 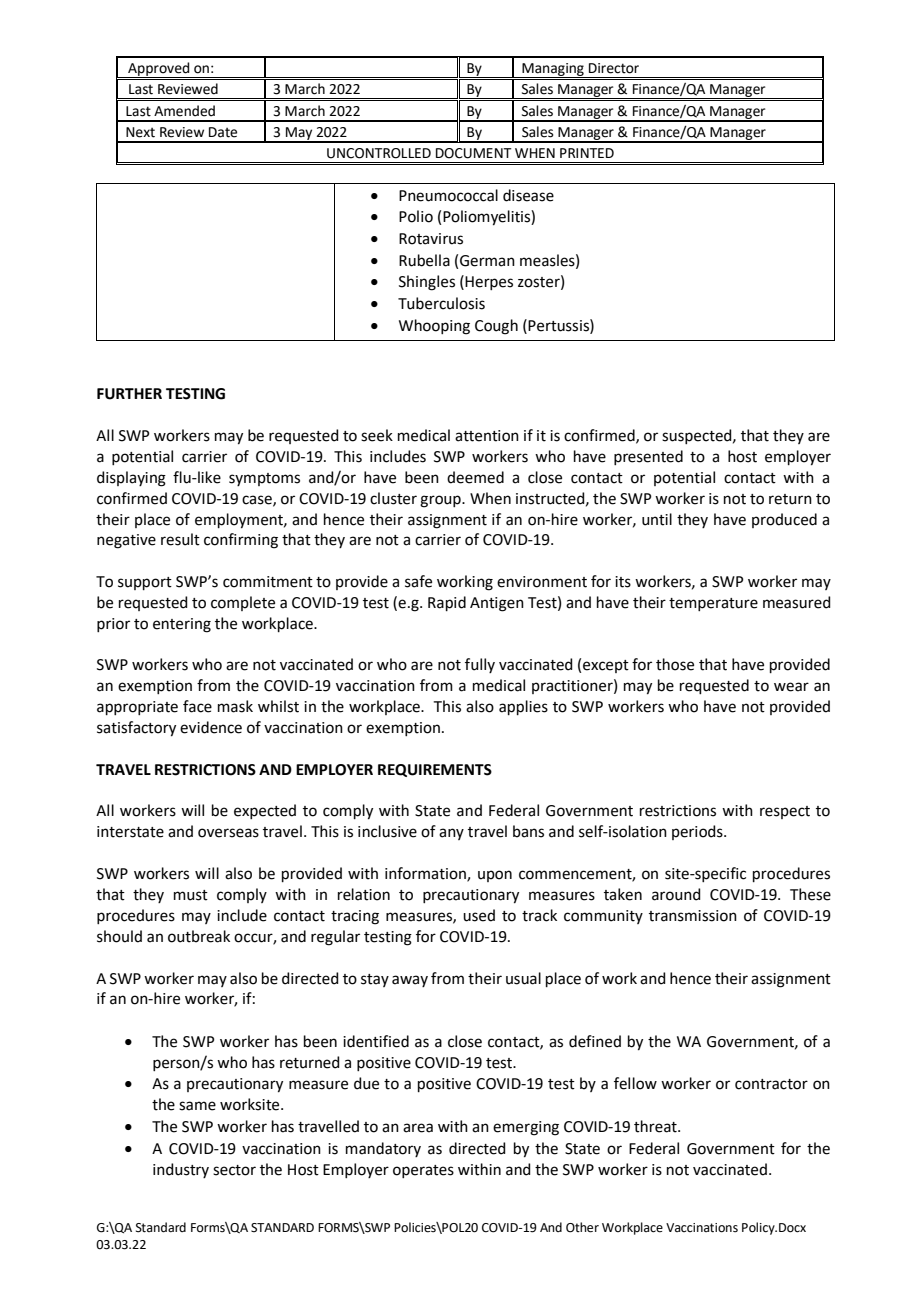 What do you see at coordinates (480, 665) in the screenshot?
I see `fully` at bounding box center [480, 665].
